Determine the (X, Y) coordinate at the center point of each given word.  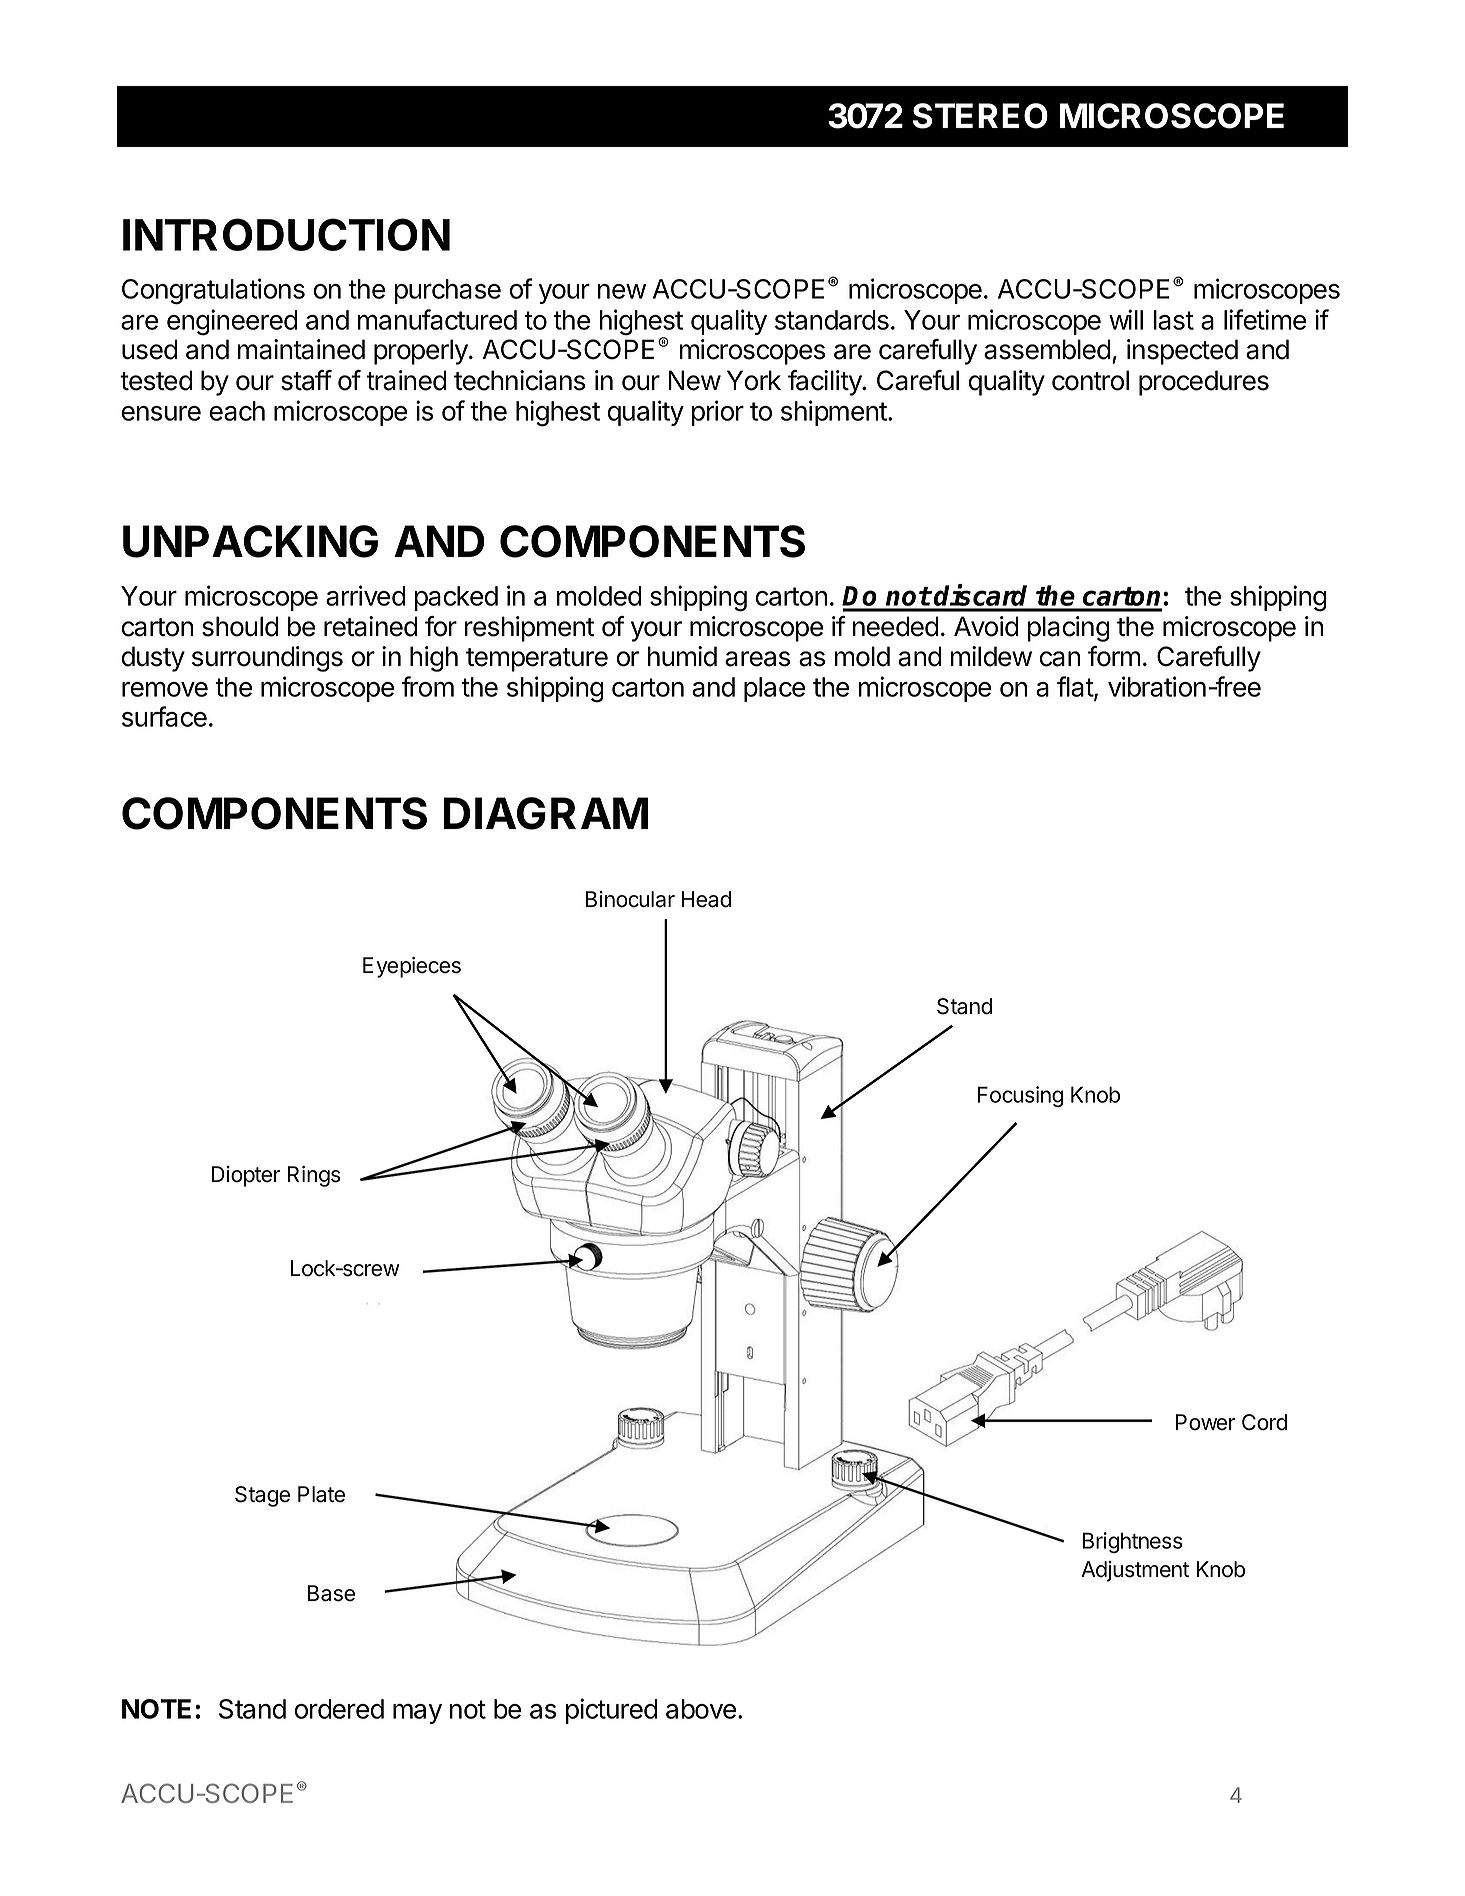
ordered (339, 1709)
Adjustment (1135, 1571)
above (701, 1709)
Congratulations (213, 291)
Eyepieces (412, 967)
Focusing (1020, 1096)
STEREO (980, 116)
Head (706, 899)
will (1126, 319)
